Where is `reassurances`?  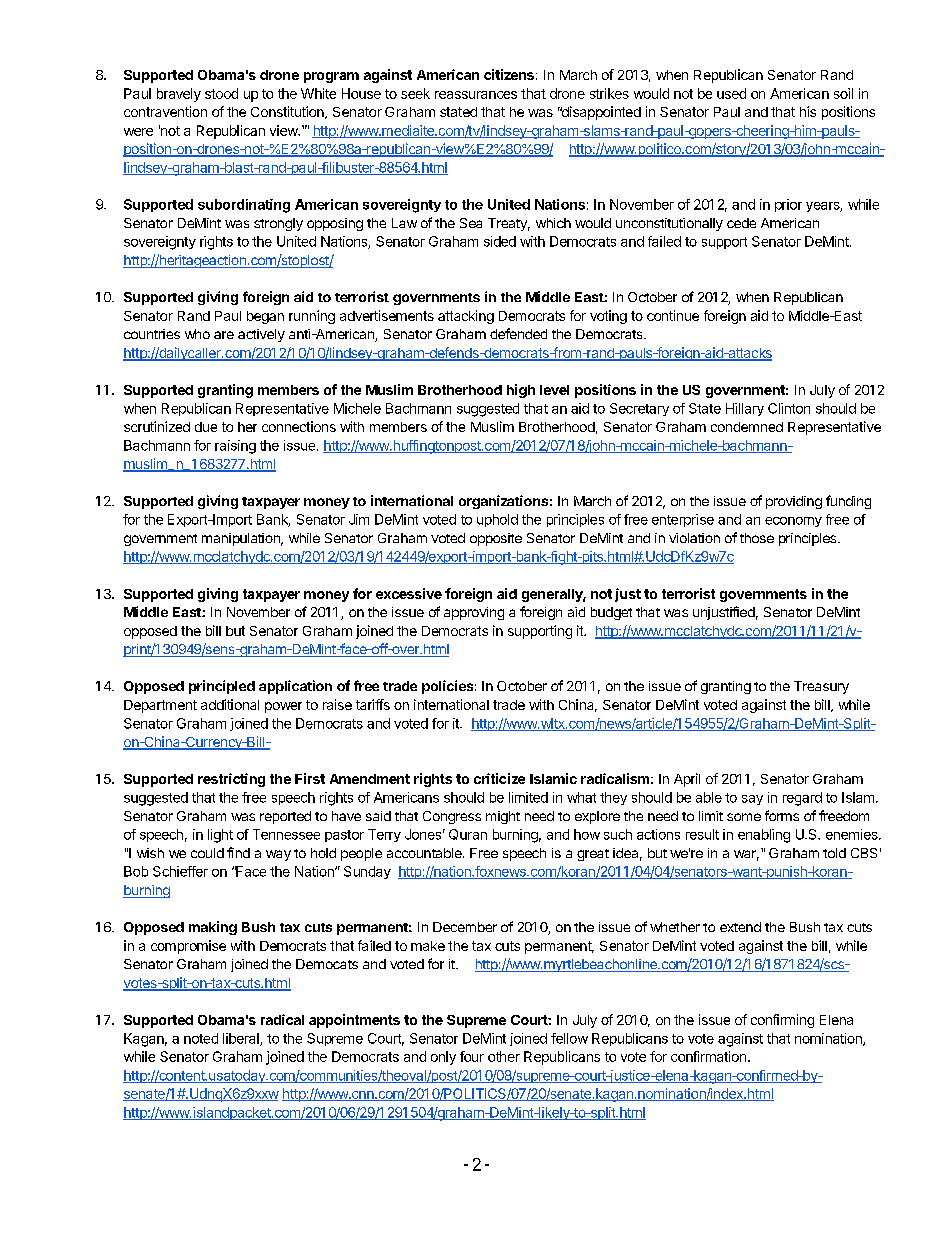 reassurances is located at coordinates (476, 95).
